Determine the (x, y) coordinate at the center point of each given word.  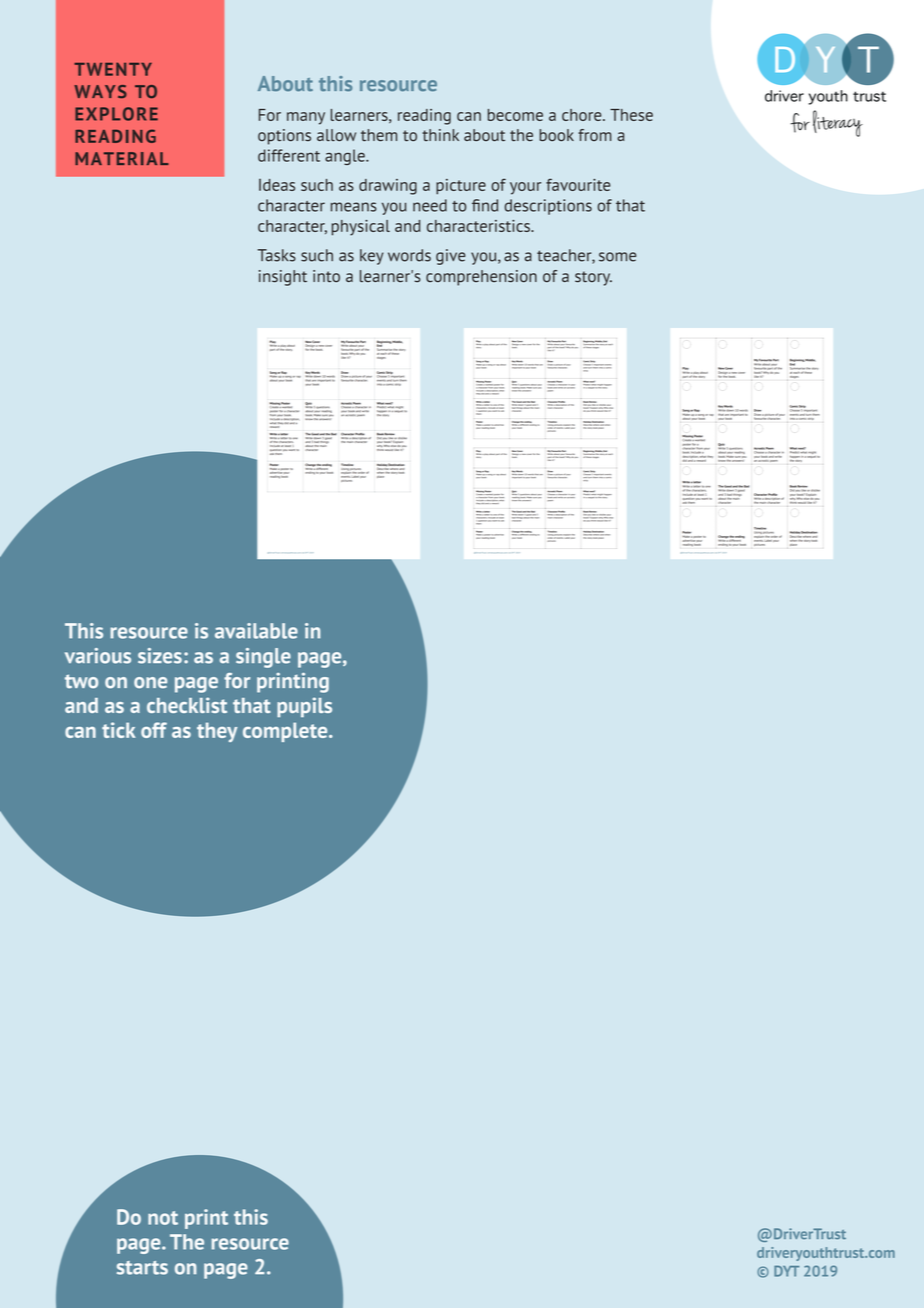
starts (142, 1268)
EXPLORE (116, 114)
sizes (160, 656)
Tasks (276, 255)
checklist (187, 705)
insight (283, 278)
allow (336, 135)
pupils (304, 707)
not (163, 1218)
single (263, 658)
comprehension (481, 278)
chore (583, 115)
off (154, 730)
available (256, 631)
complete (286, 732)
